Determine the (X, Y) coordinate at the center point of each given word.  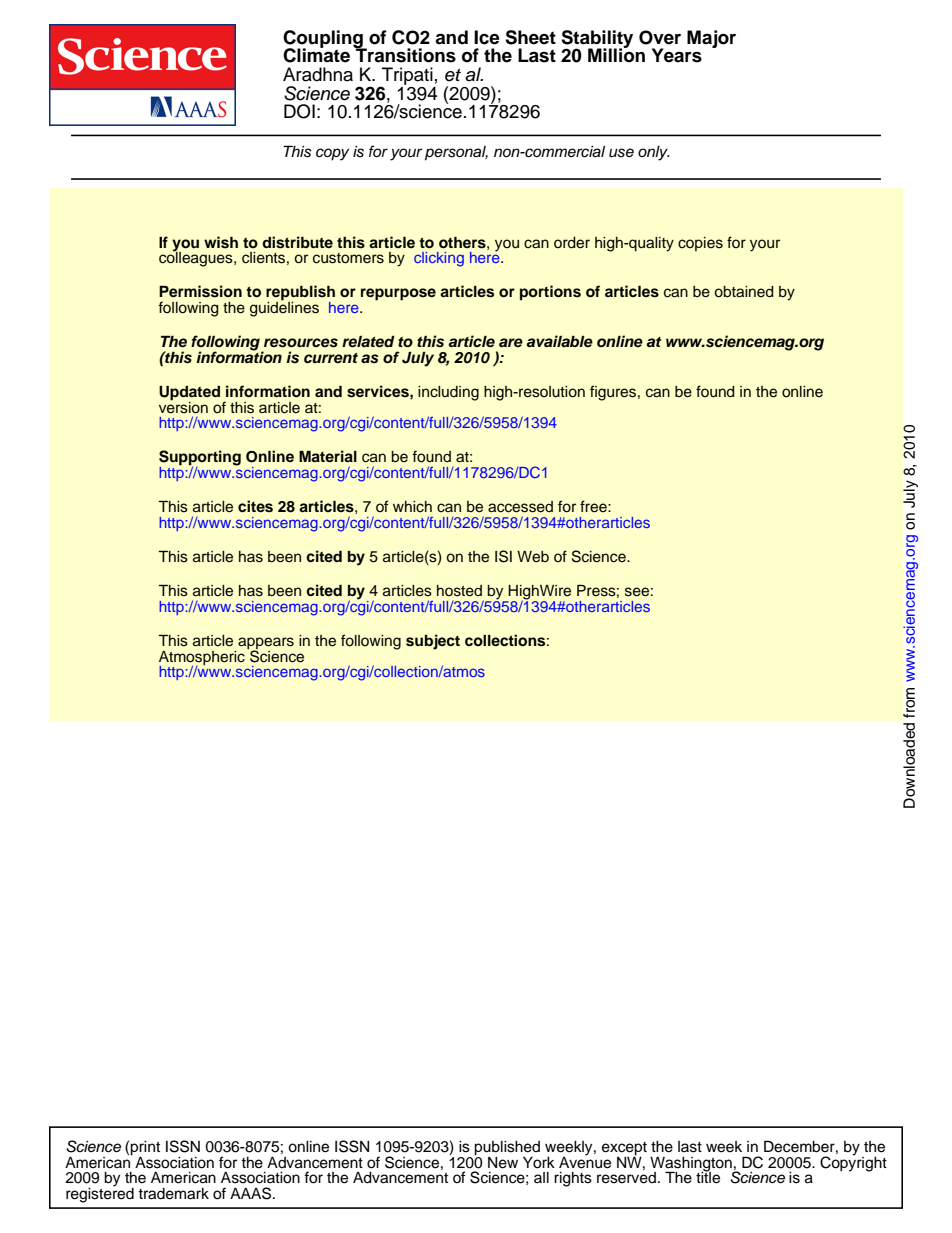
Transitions (405, 54)
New (503, 1163)
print (145, 1149)
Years (677, 55)
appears (266, 644)
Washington (692, 1165)
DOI (299, 111)
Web (533, 557)
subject (433, 642)
